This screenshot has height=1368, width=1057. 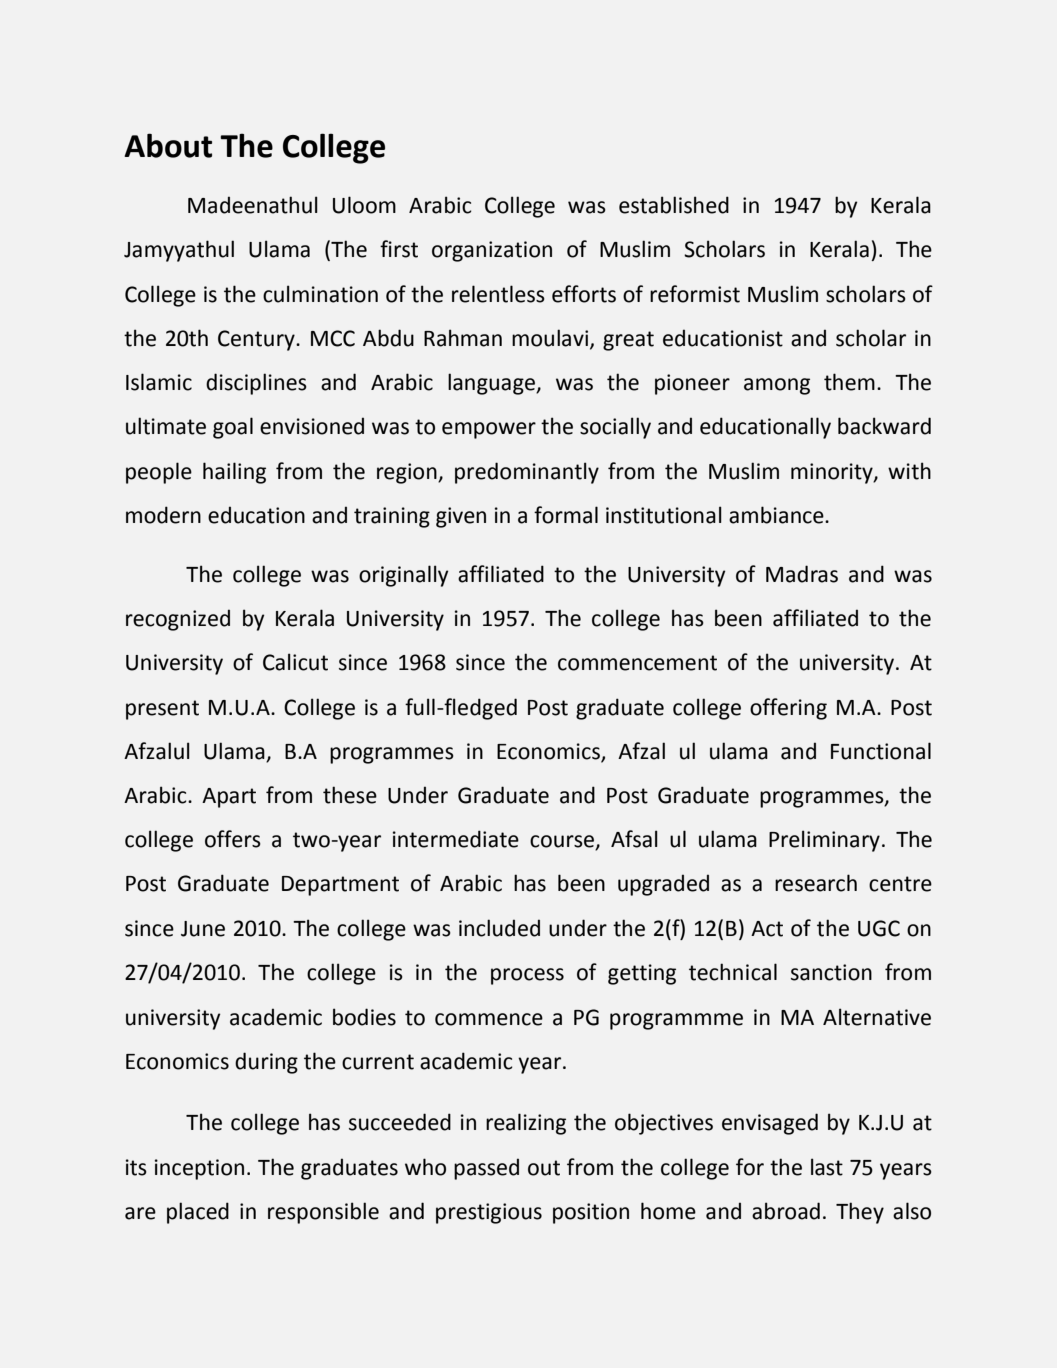 What do you see at coordinates (674, 205) in the screenshot?
I see `established` at bounding box center [674, 205].
